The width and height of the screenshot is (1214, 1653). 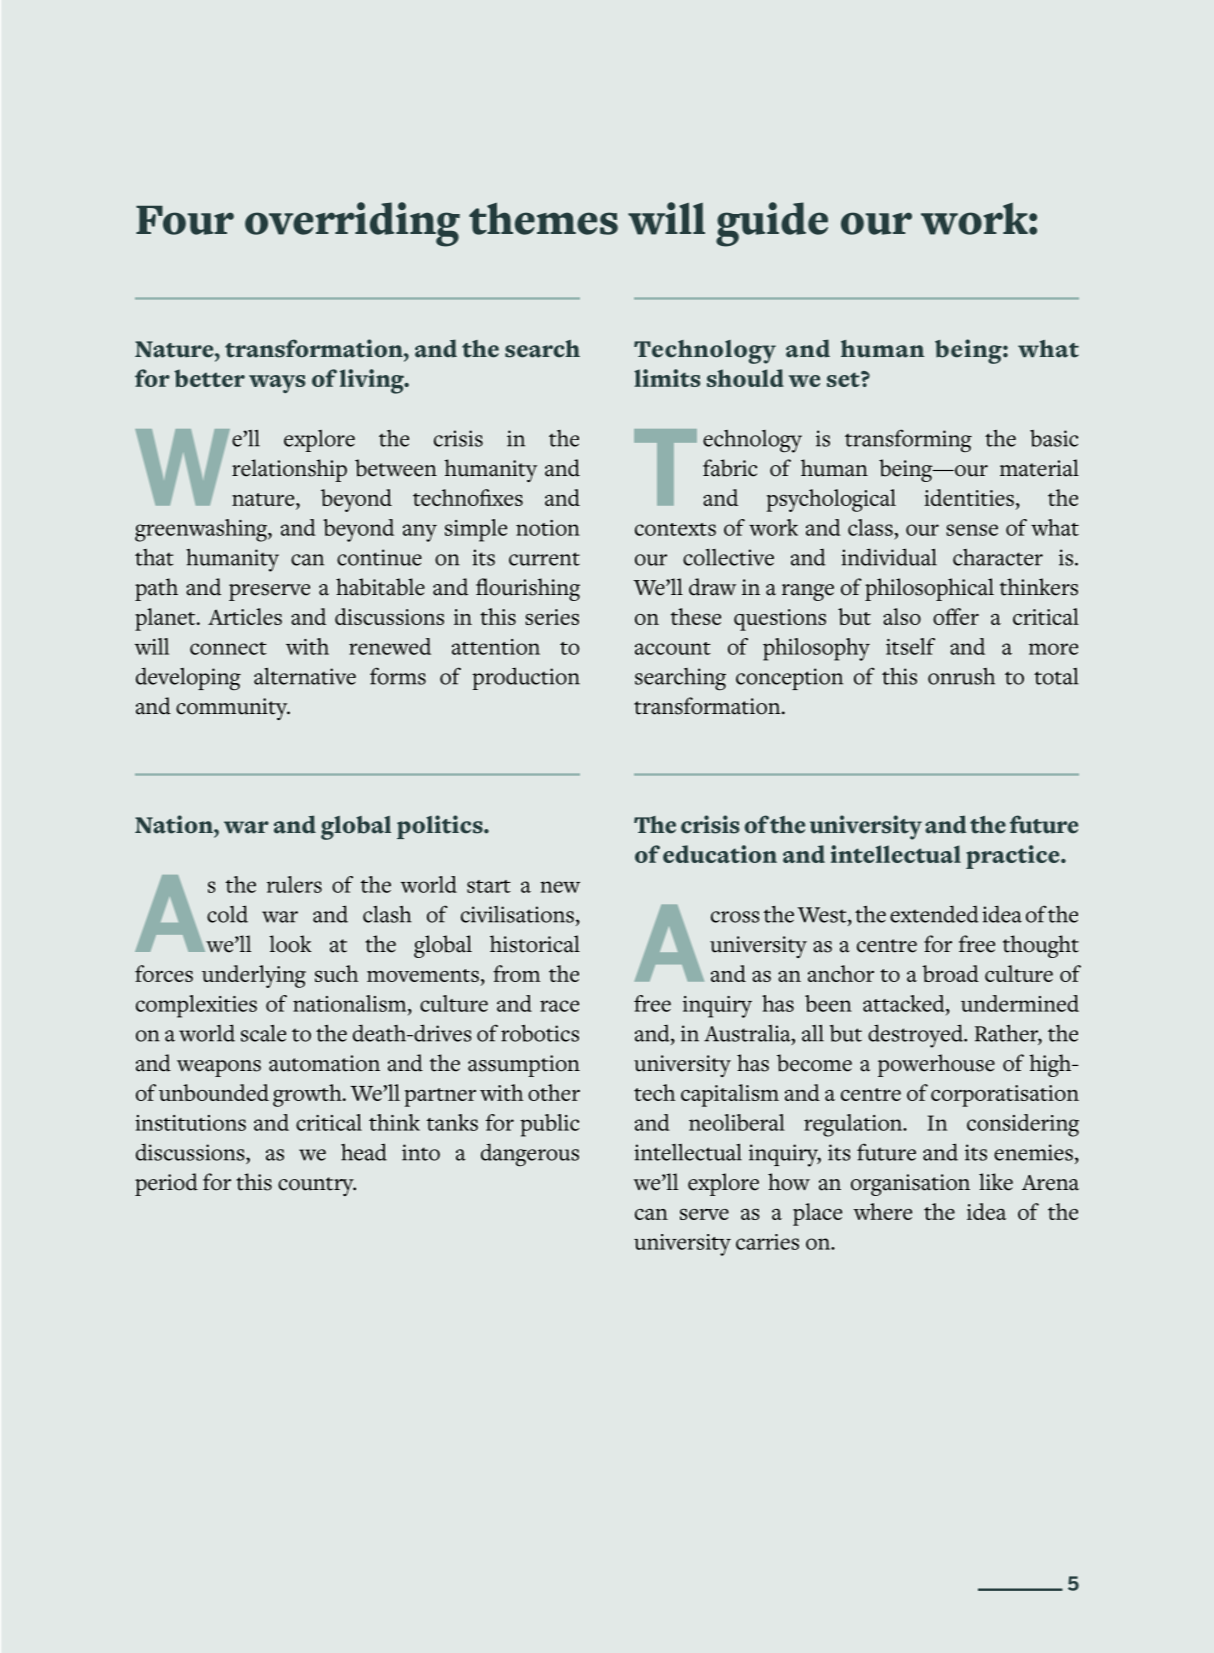 I want to click on onrush, so click(x=961, y=676).
